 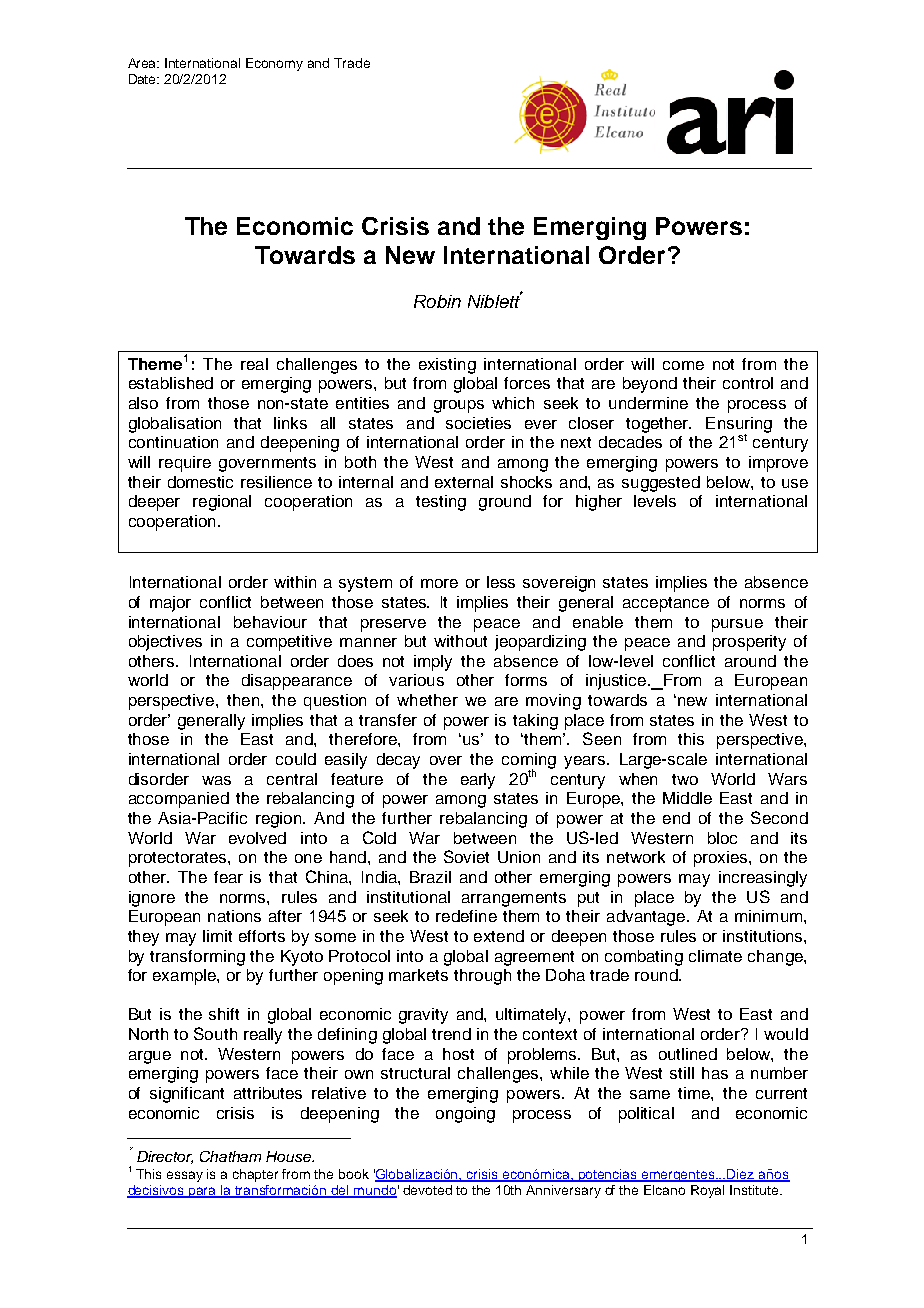 What do you see at coordinates (230, 1156) in the image?
I see `Chatham` at bounding box center [230, 1156].
